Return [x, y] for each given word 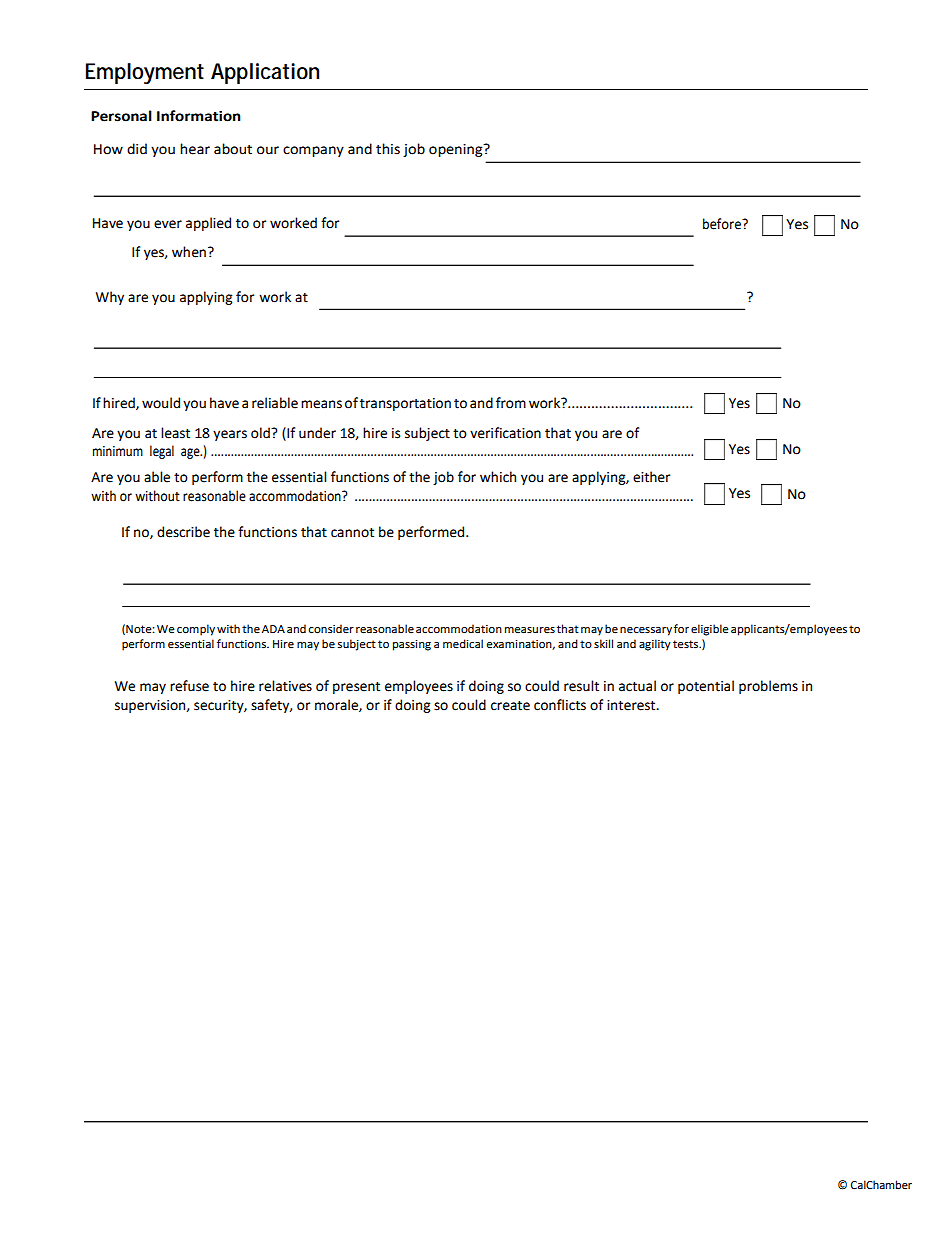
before [723, 224]
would [161, 403]
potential [706, 687]
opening [457, 150]
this [388, 149]
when [189, 252]
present [356, 688]
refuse [189, 686]
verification [505, 433]
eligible [710, 630]
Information [199, 116]
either [651, 477]
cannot [352, 533]
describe [183, 532]
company [313, 151]
